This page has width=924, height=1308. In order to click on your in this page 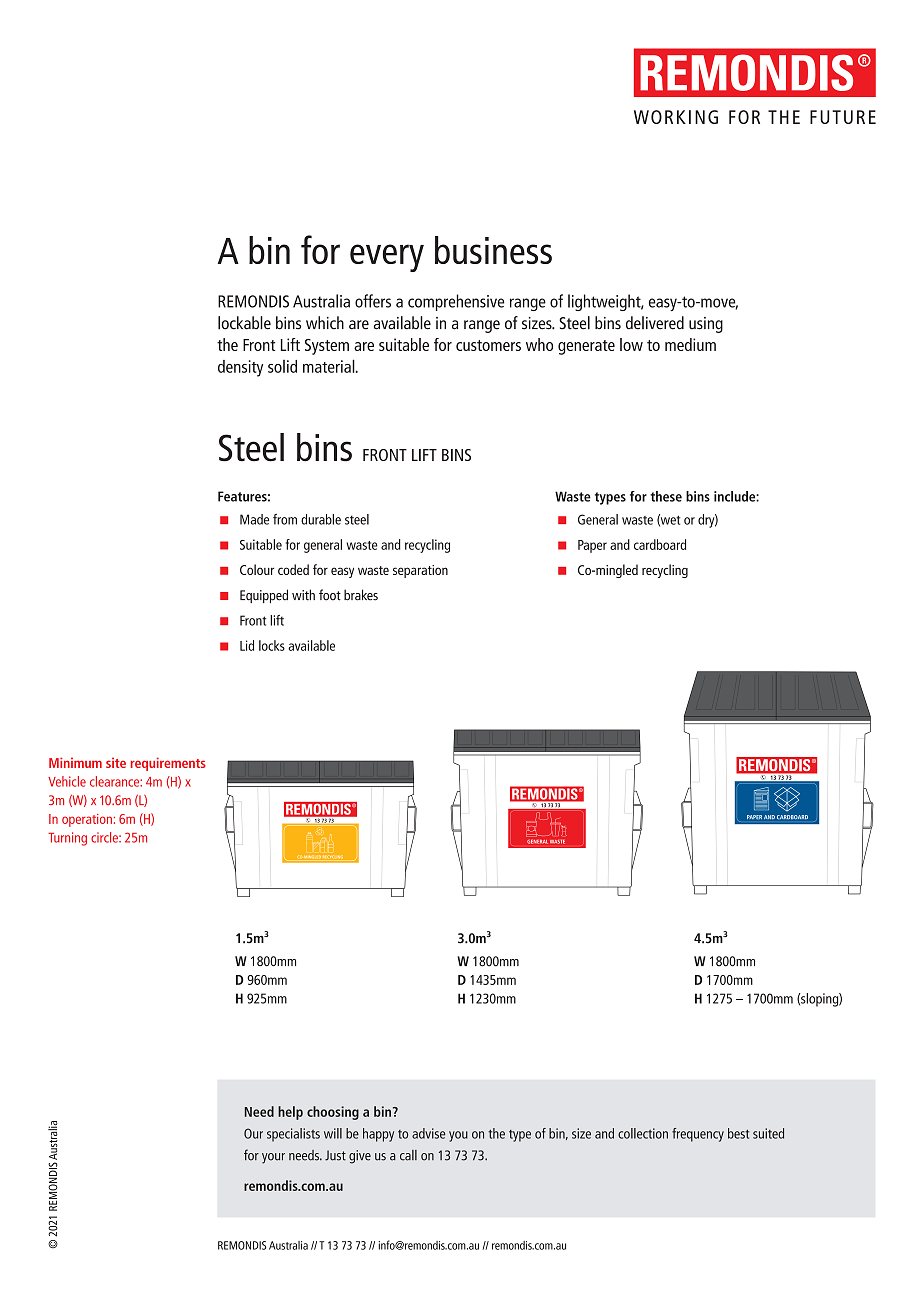, I will do `click(273, 1158)`.
